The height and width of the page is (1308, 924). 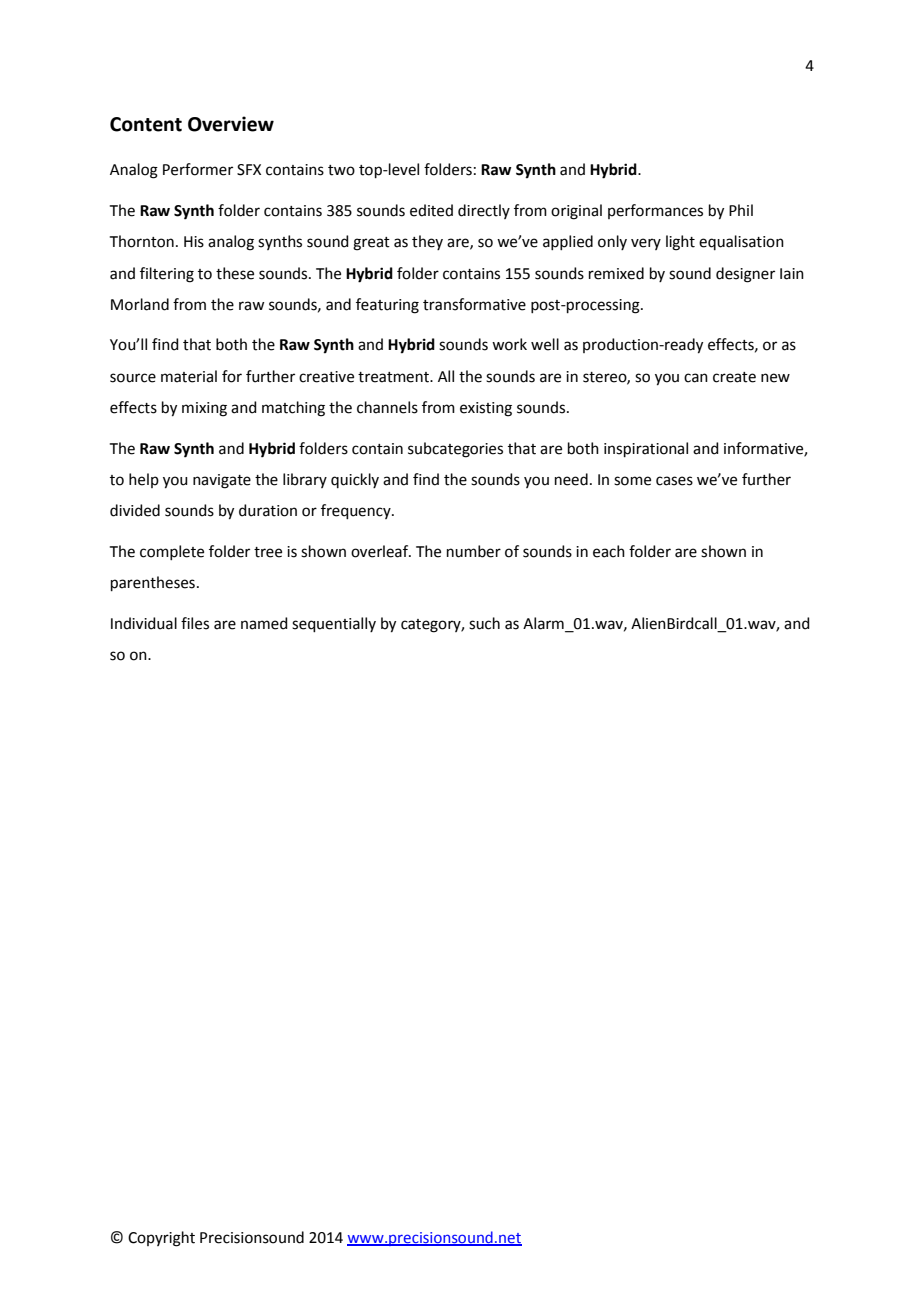 I want to click on can, so click(x=696, y=378).
